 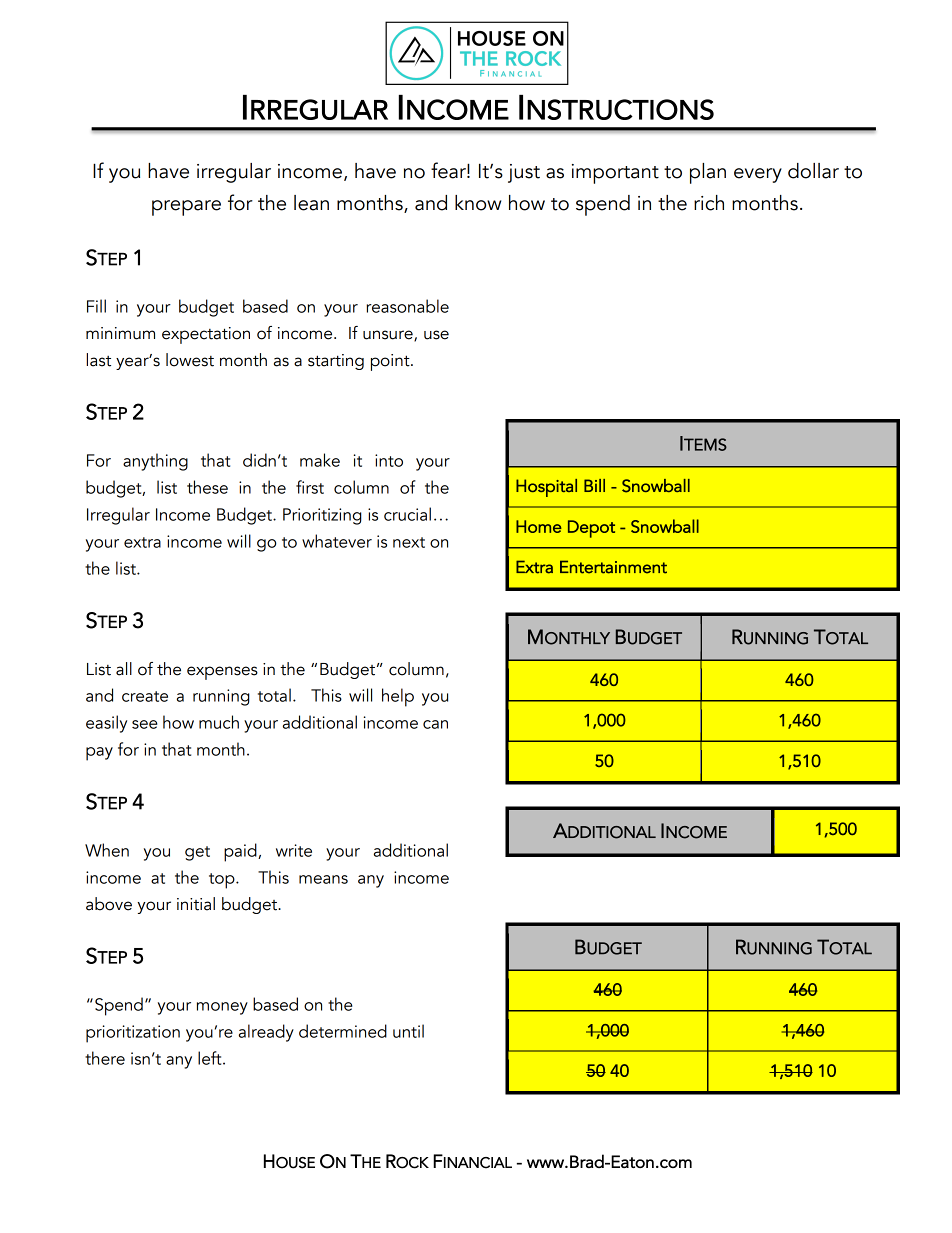 What do you see at coordinates (709, 203) in the image?
I see `rich` at bounding box center [709, 203].
